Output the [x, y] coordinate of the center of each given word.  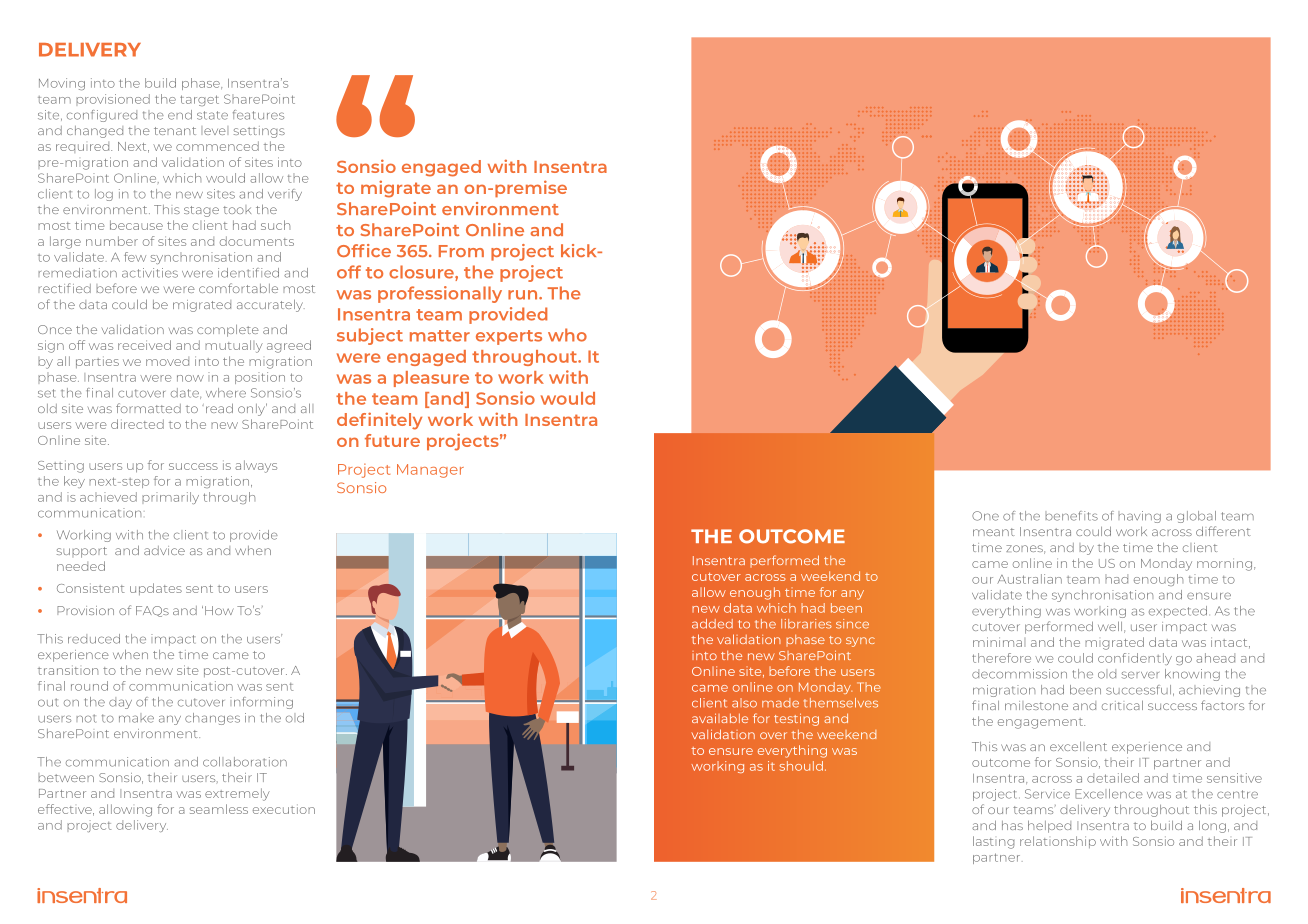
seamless [219, 809]
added [712, 624]
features [258, 115]
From [461, 251]
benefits [1071, 516]
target [199, 100]
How [219, 610]
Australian [1029, 579]
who [567, 335]
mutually [234, 346]
